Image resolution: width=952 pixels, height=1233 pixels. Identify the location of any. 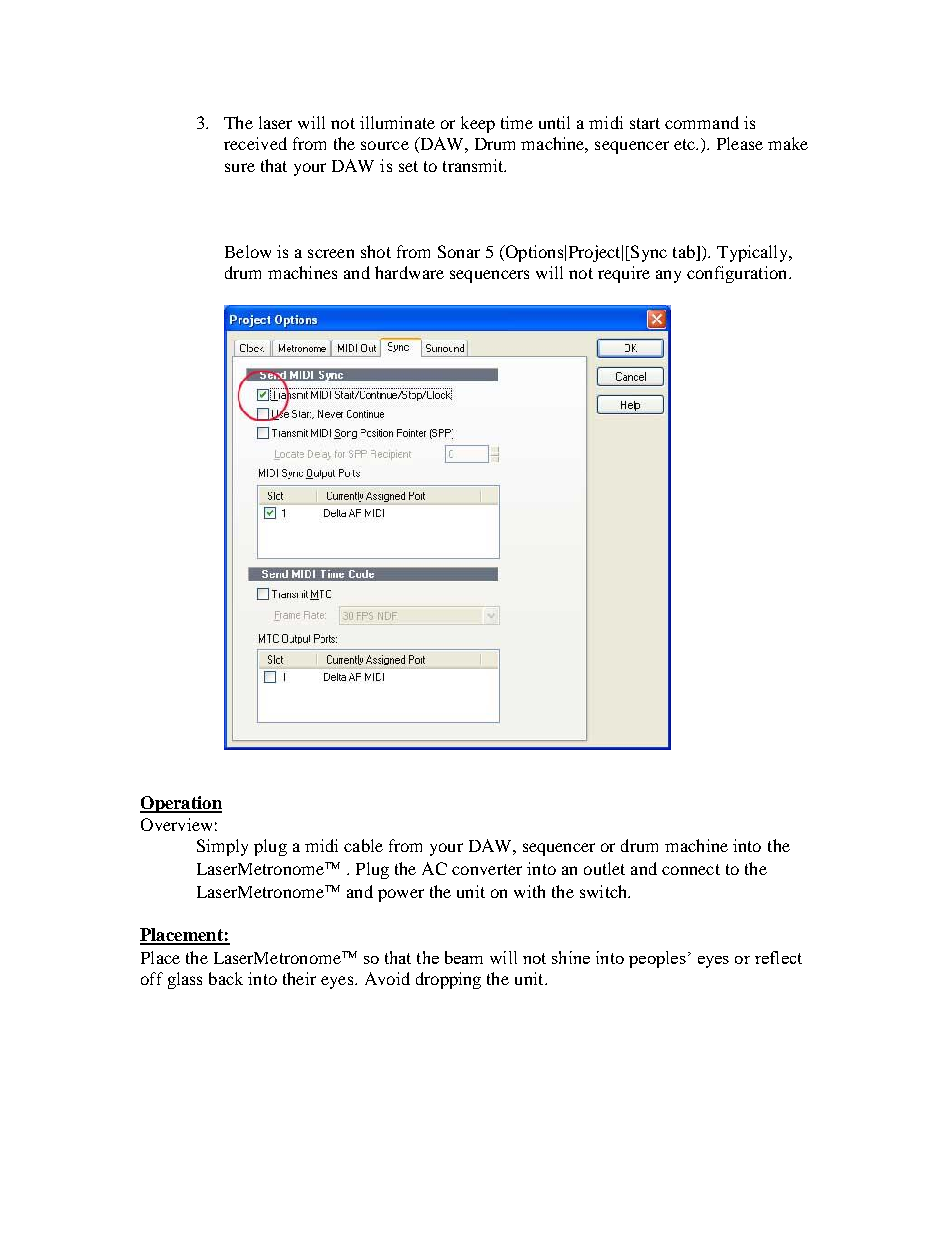
(668, 276).
